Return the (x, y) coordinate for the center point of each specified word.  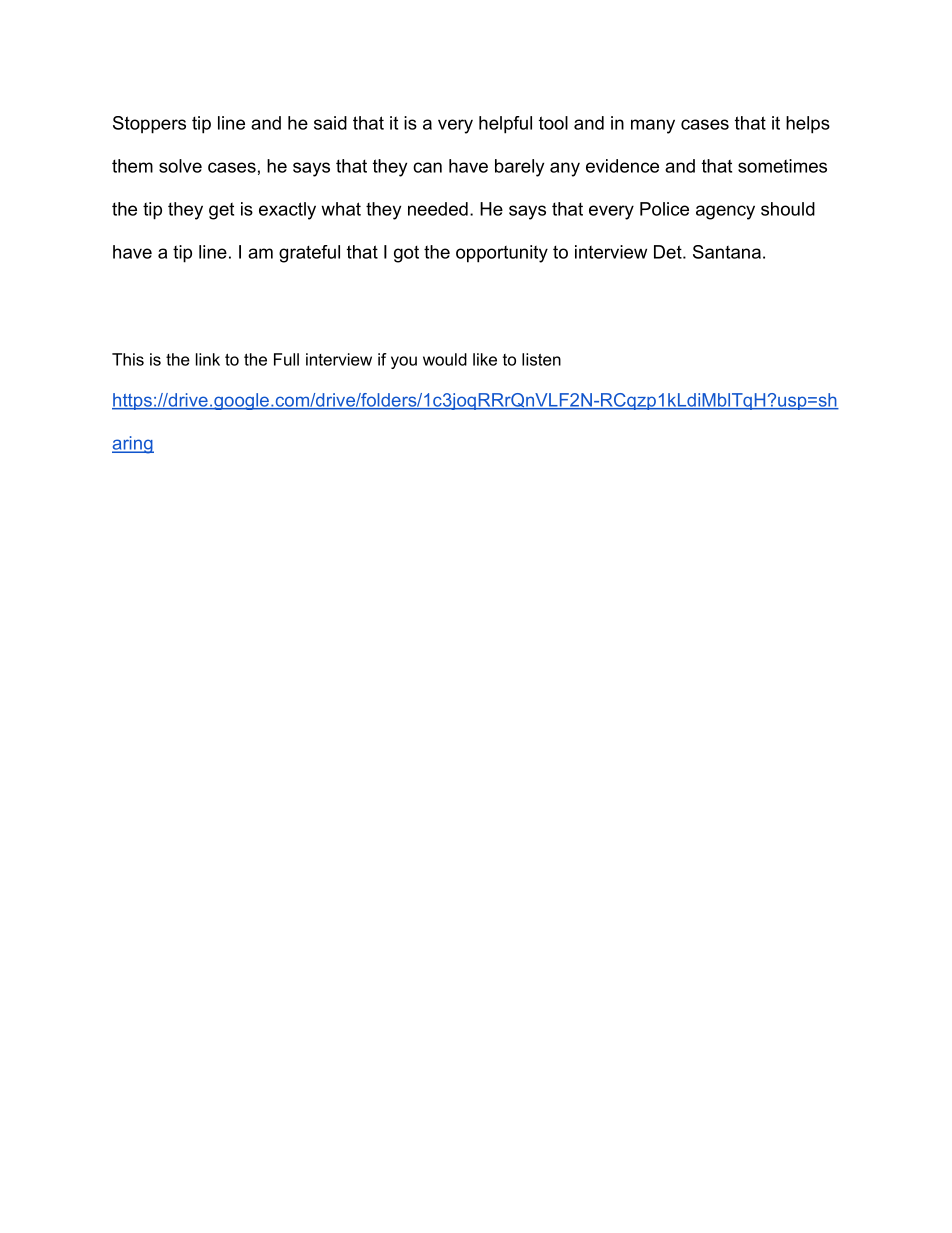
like (485, 359)
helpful (505, 125)
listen (541, 359)
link (208, 359)
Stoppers (149, 125)
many (653, 126)
